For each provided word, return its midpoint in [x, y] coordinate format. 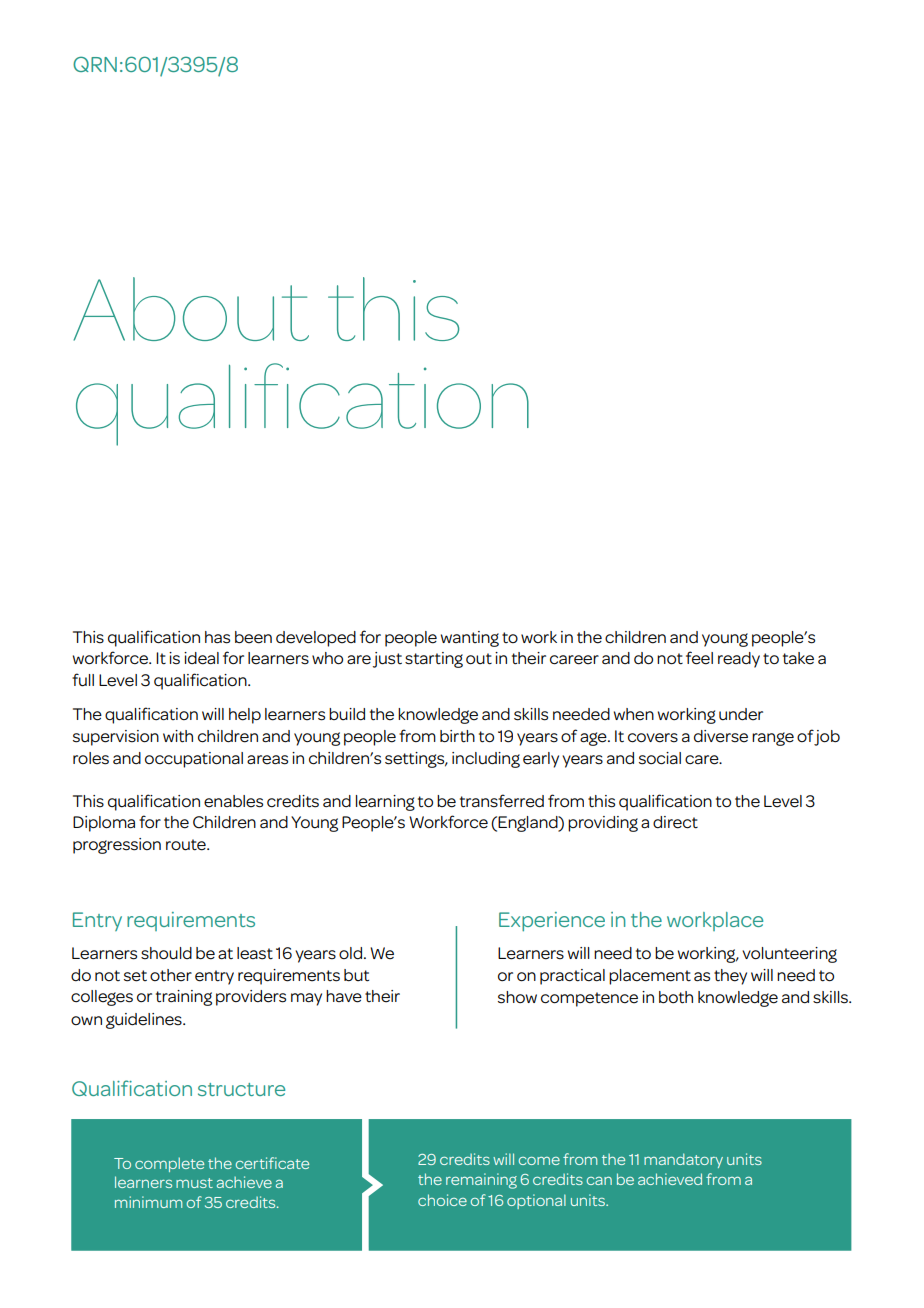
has [217, 637]
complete [169, 1164]
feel [699, 658]
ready [739, 660]
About [191, 309]
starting [434, 660]
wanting [470, 639]
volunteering [789, 955]
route [187, 845]
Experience [552, 922]
